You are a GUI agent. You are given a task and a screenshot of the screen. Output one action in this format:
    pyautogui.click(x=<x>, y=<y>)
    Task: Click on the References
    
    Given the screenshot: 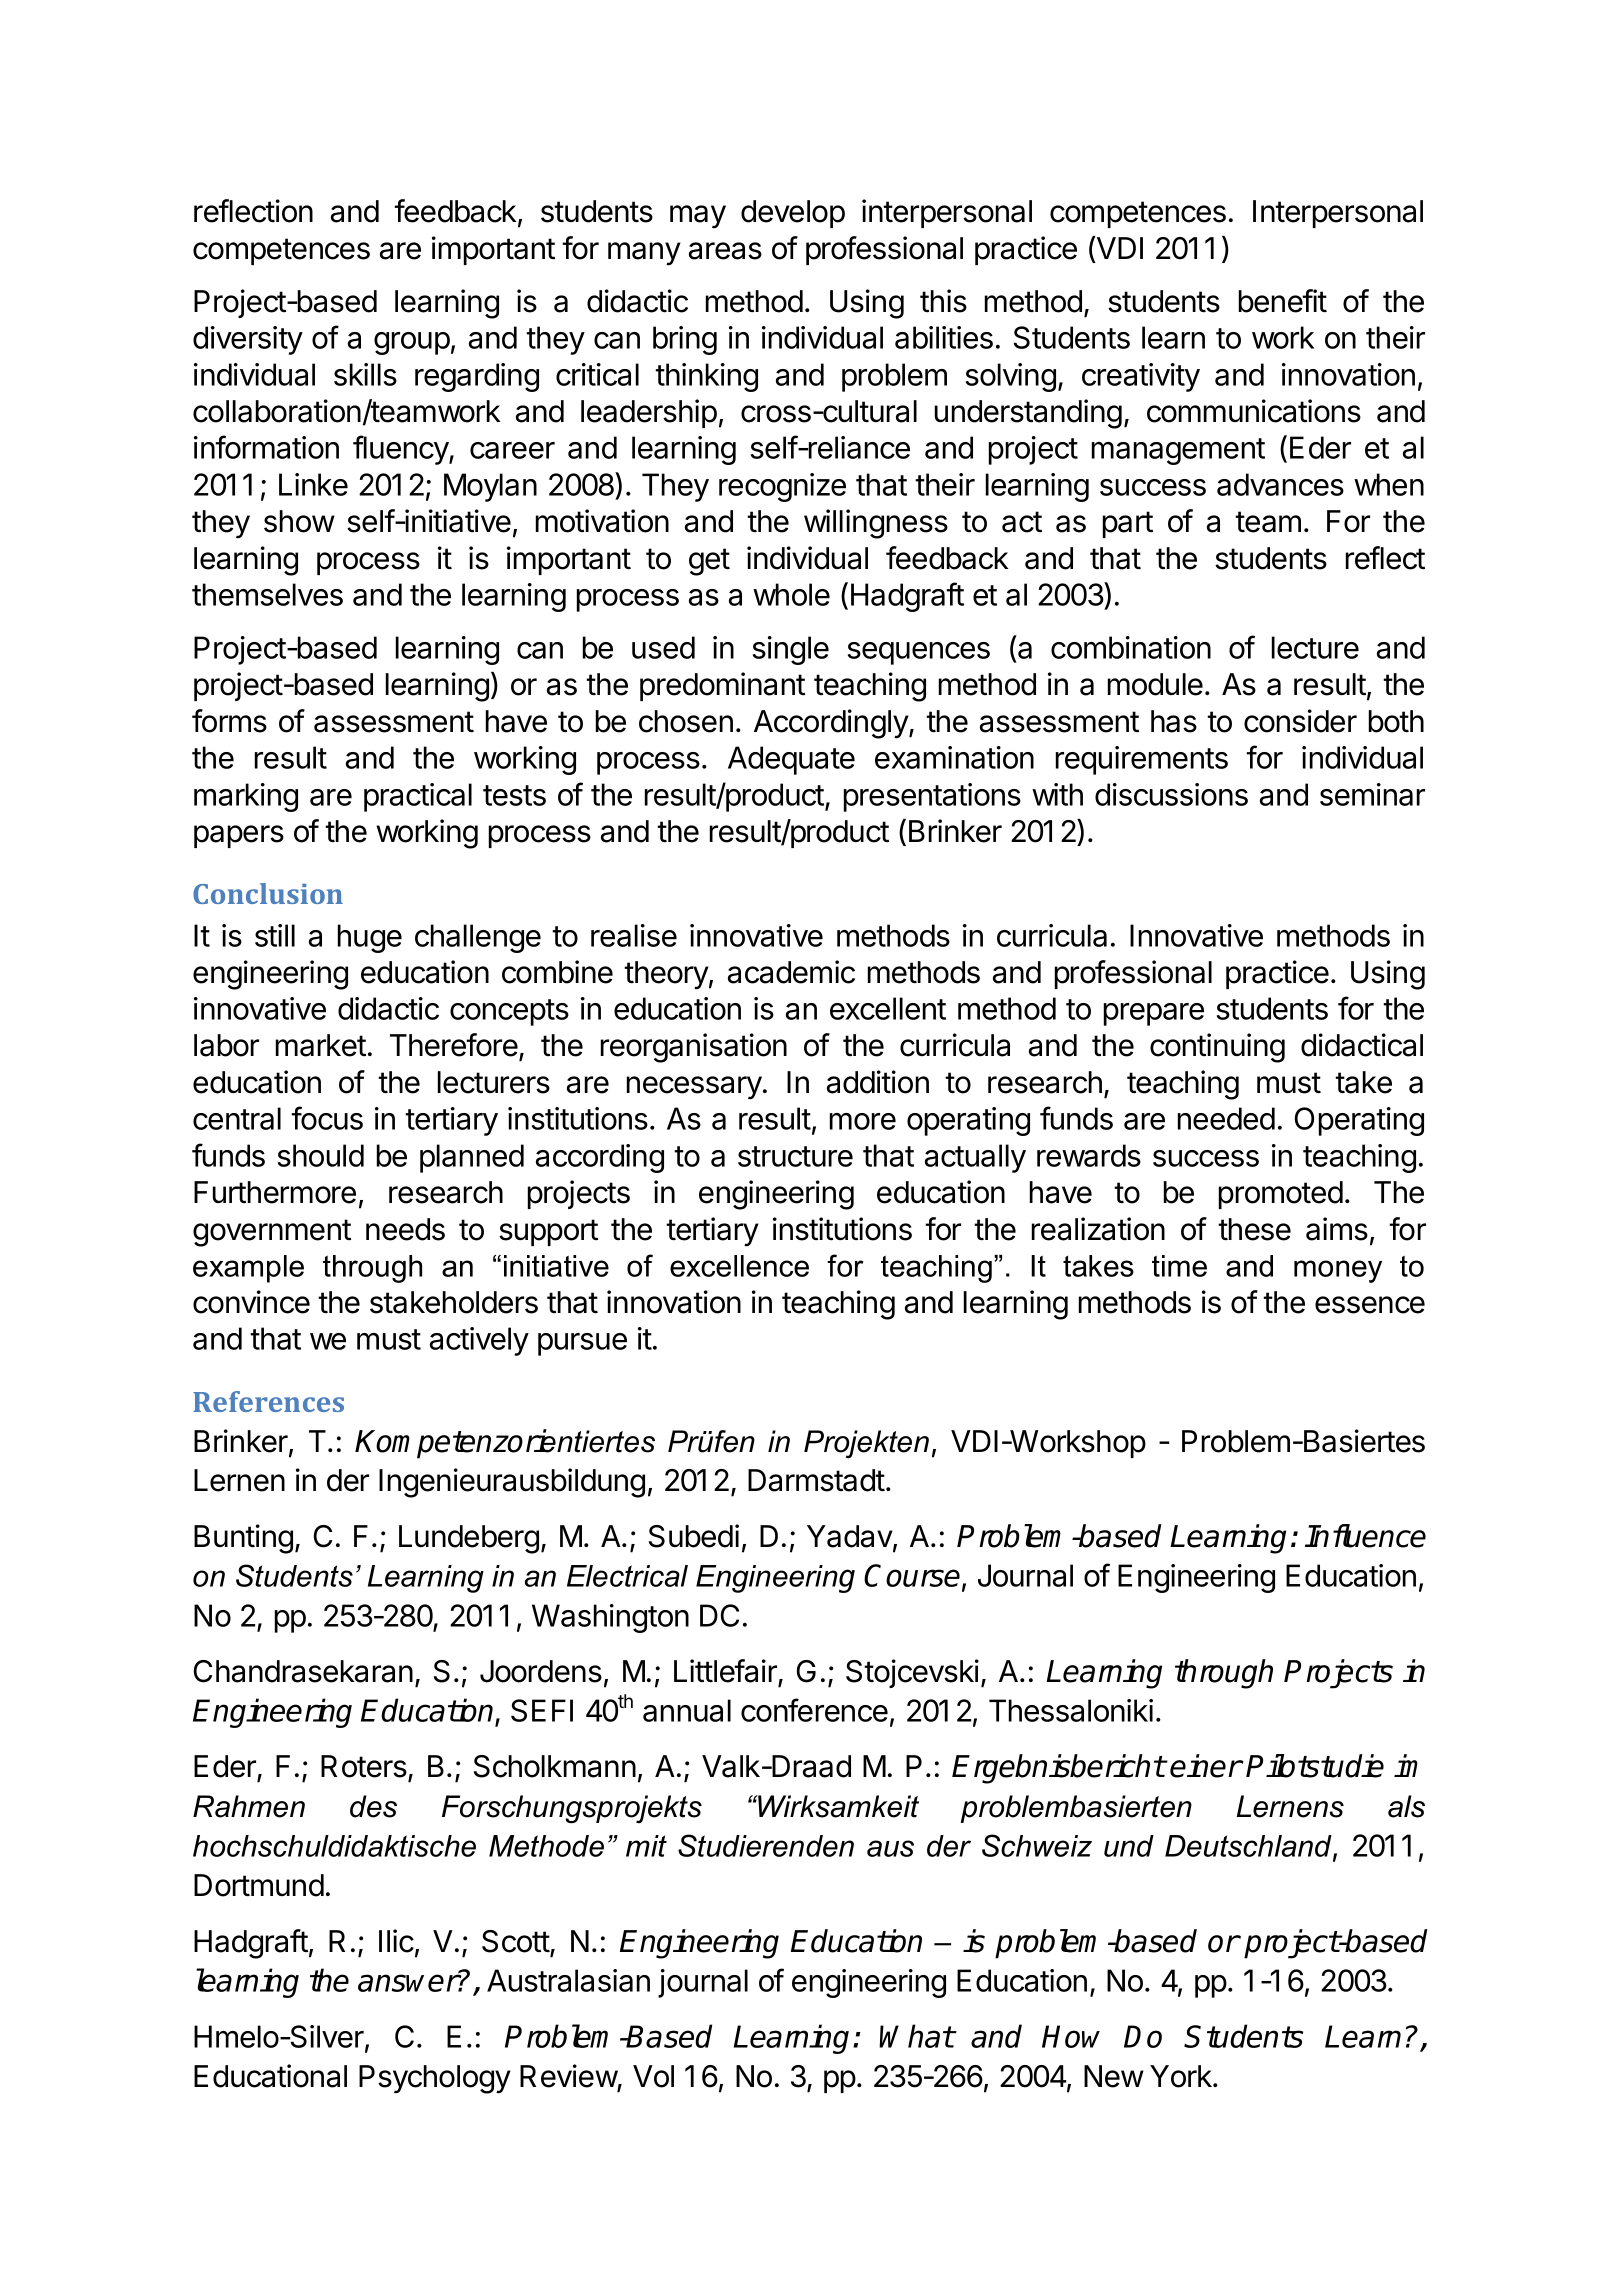 What is the action you would take?
    pyautogui.click(x=268, y=1401)
